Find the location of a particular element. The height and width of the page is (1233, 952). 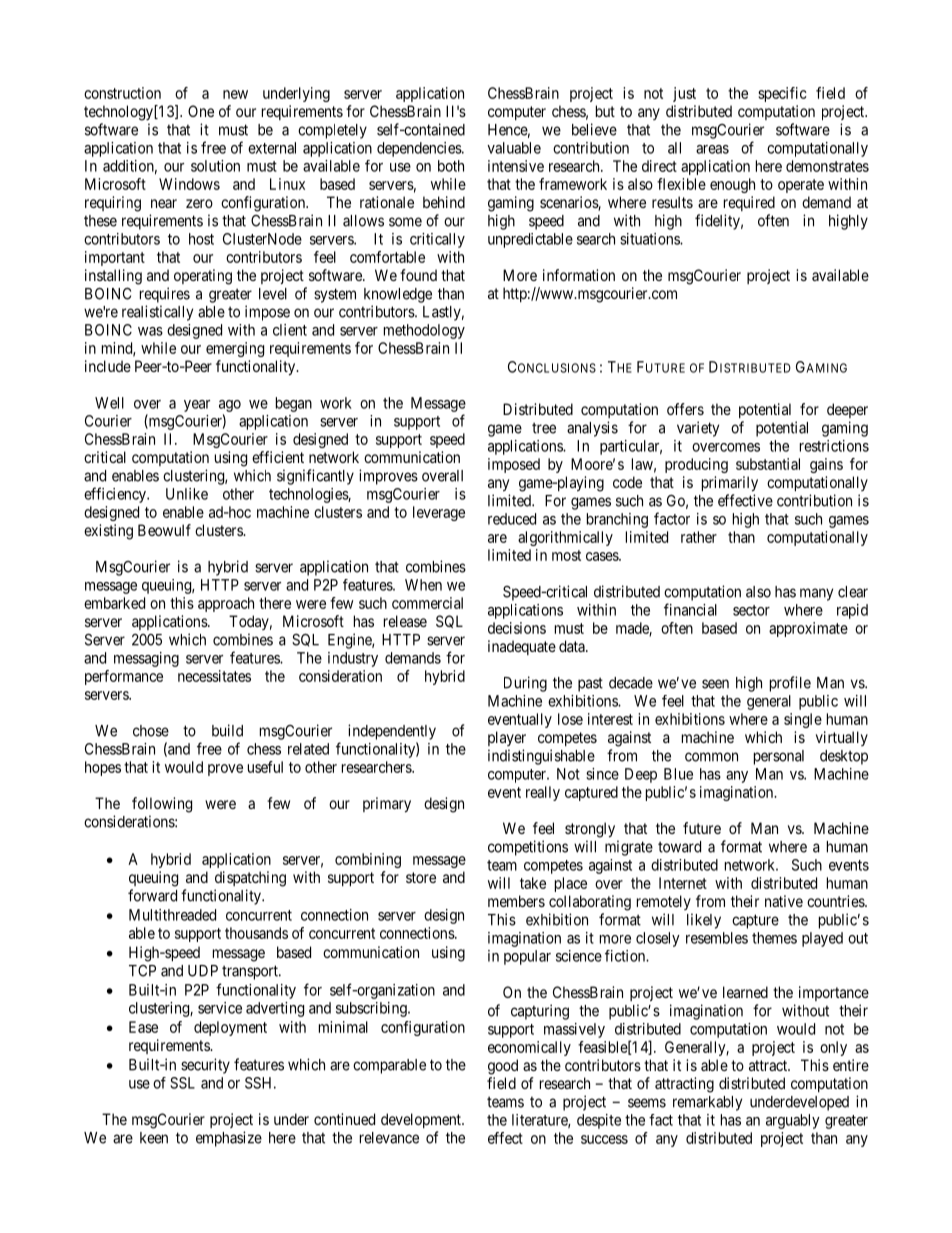

decisions is located at coordinates (517, 628).
